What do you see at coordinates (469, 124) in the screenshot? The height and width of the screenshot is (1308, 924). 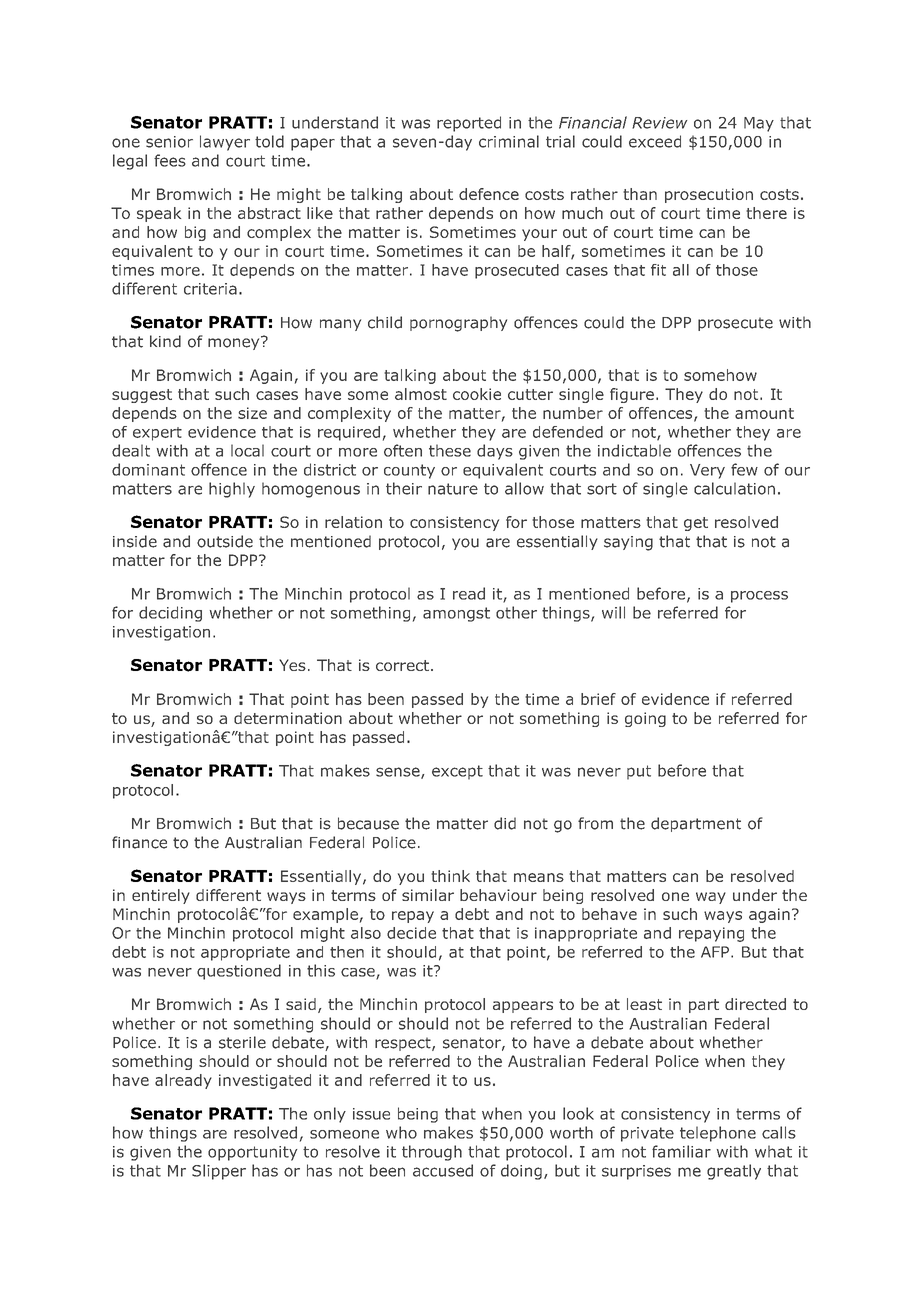 I see `reported` at bounding box center [469, 124].
